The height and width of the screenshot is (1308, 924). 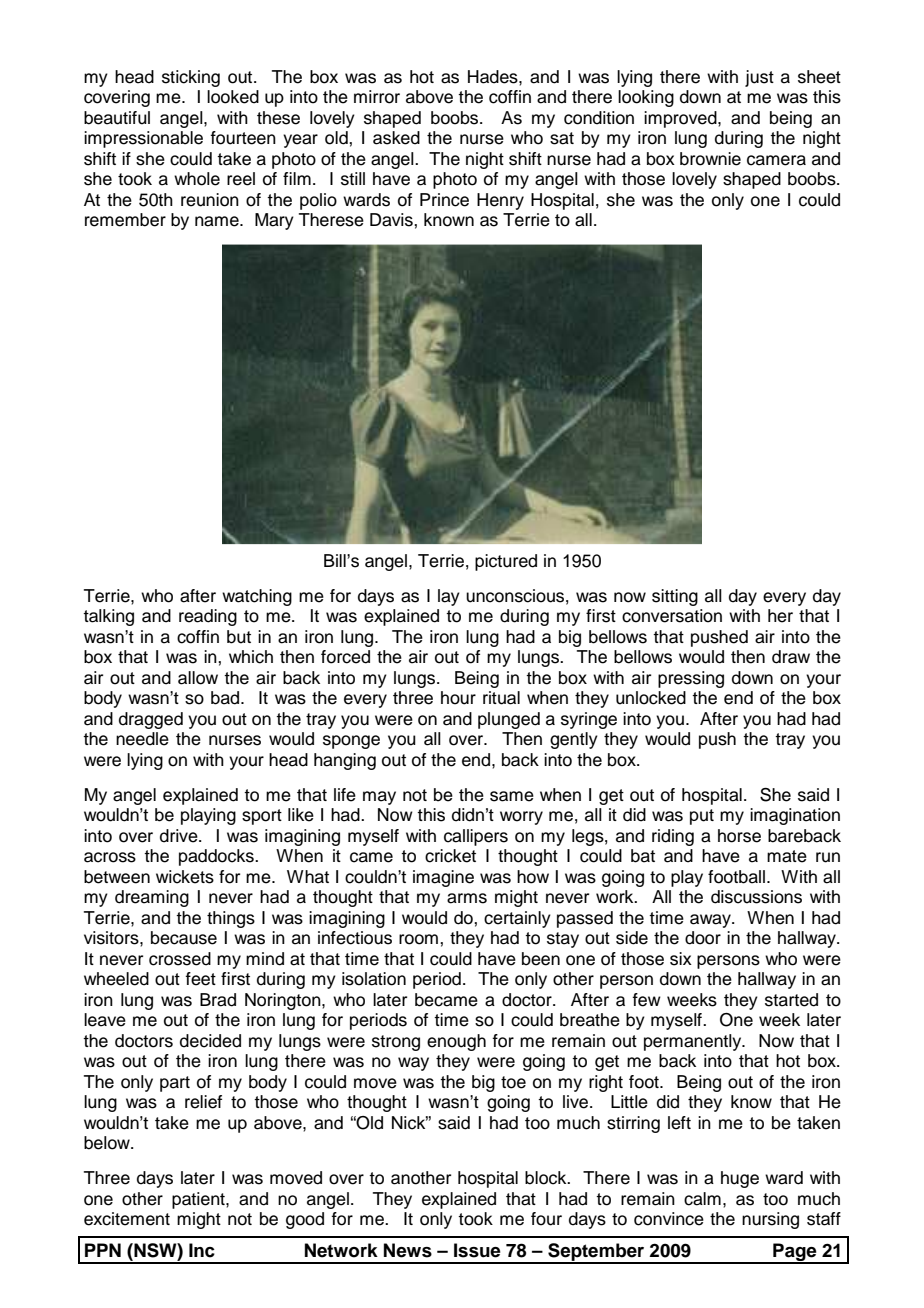 I want to click on just, so click(x=759, y=78).
